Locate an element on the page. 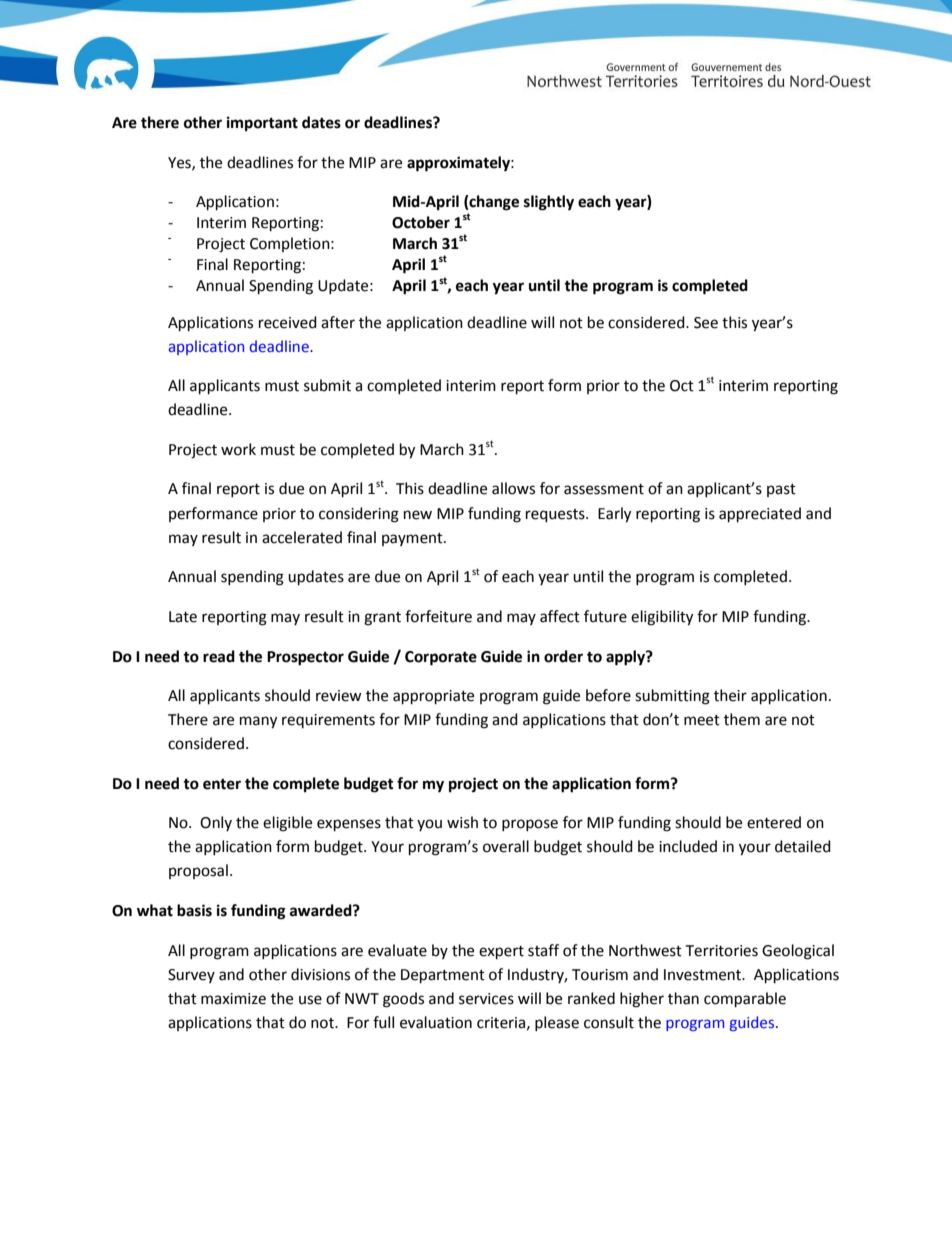  read is located at coordinates (219, 656).
